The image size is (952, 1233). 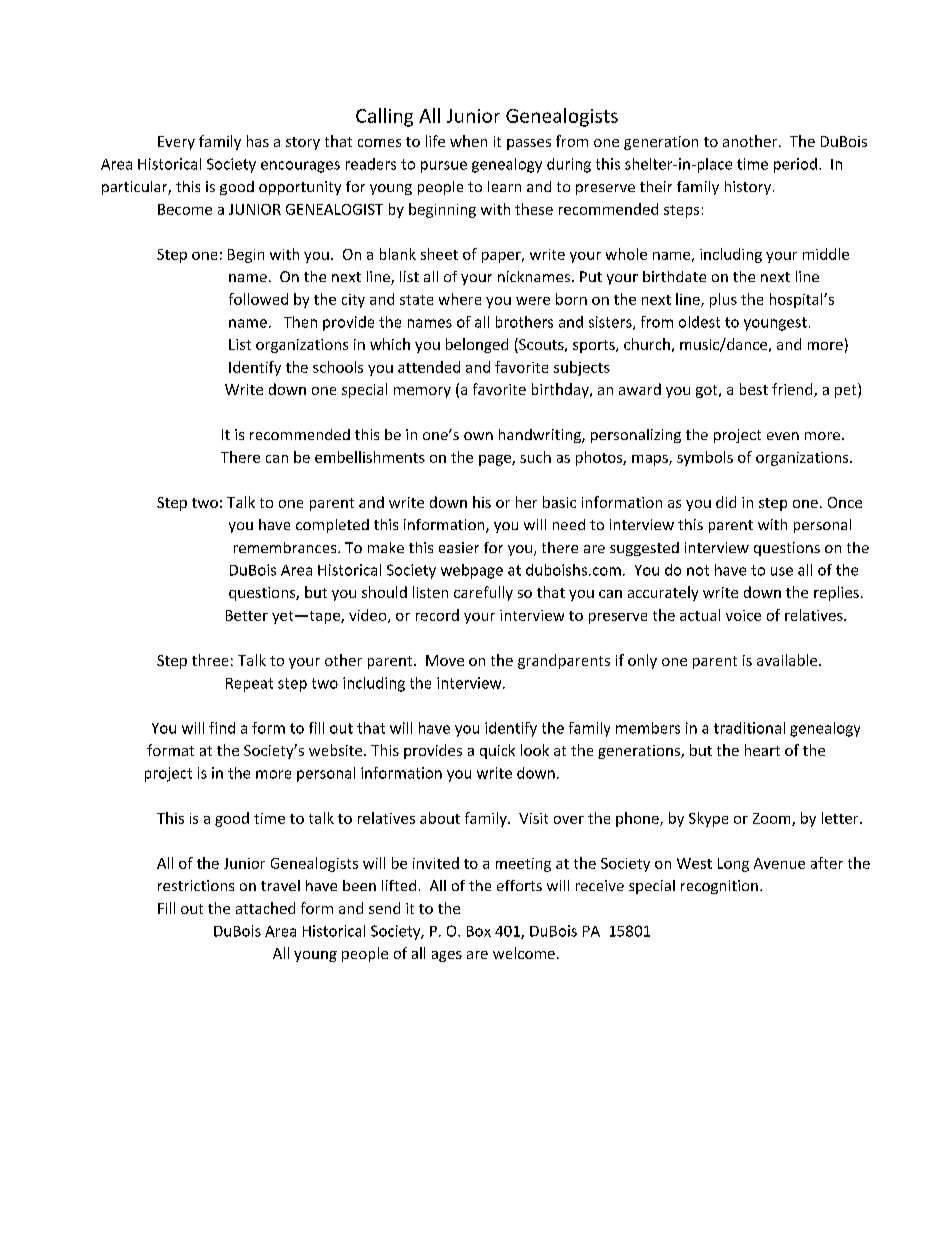 What do you see at coordinates (782, 571) in the screenshot?
I see `use` at bounding box center [782, 571].
